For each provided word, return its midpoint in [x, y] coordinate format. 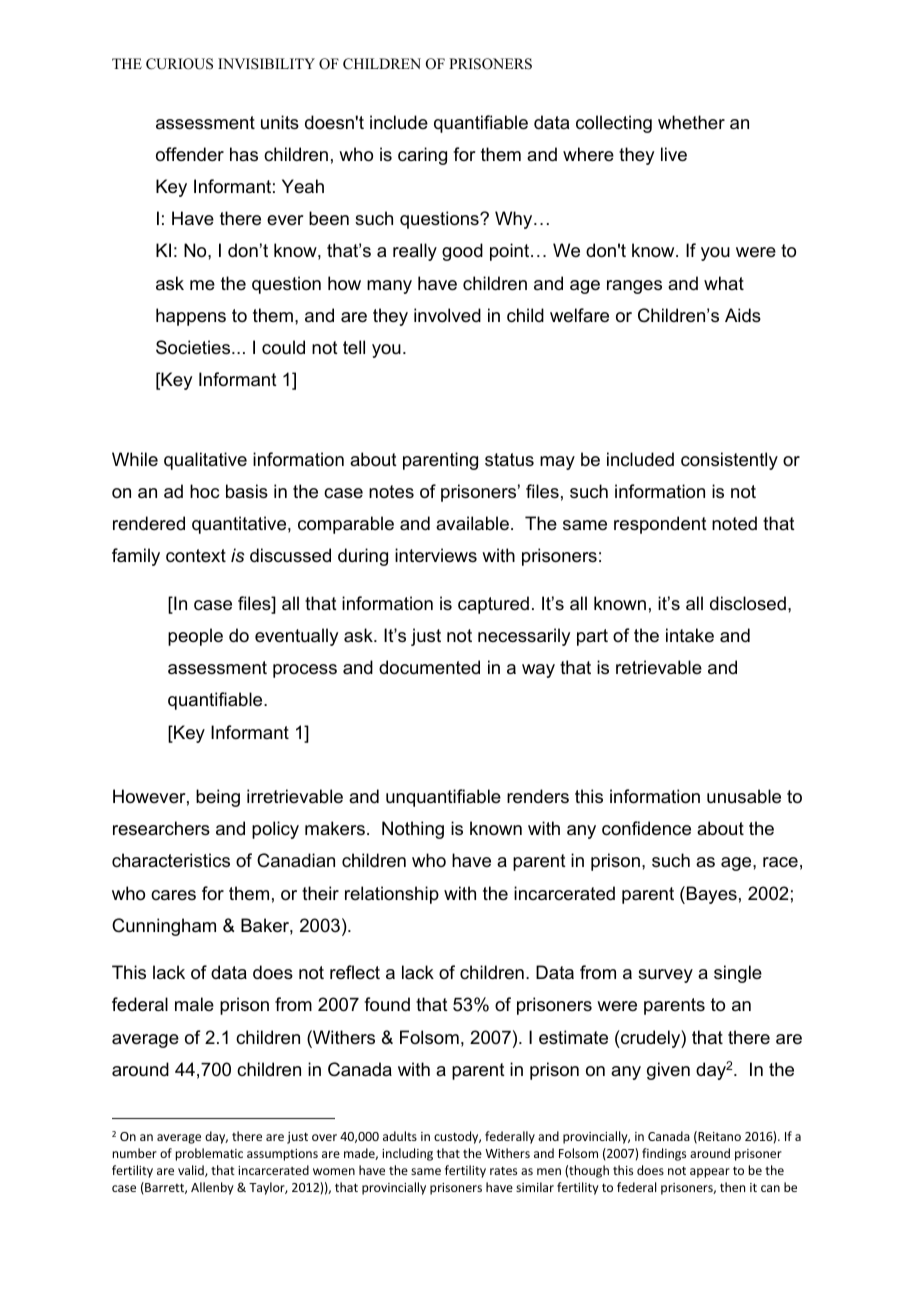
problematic [209, 1154]
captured [493, 605]
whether [691, 122]
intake [690, 635]
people [195, 637]
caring [422, 156]
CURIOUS [179, 64]
